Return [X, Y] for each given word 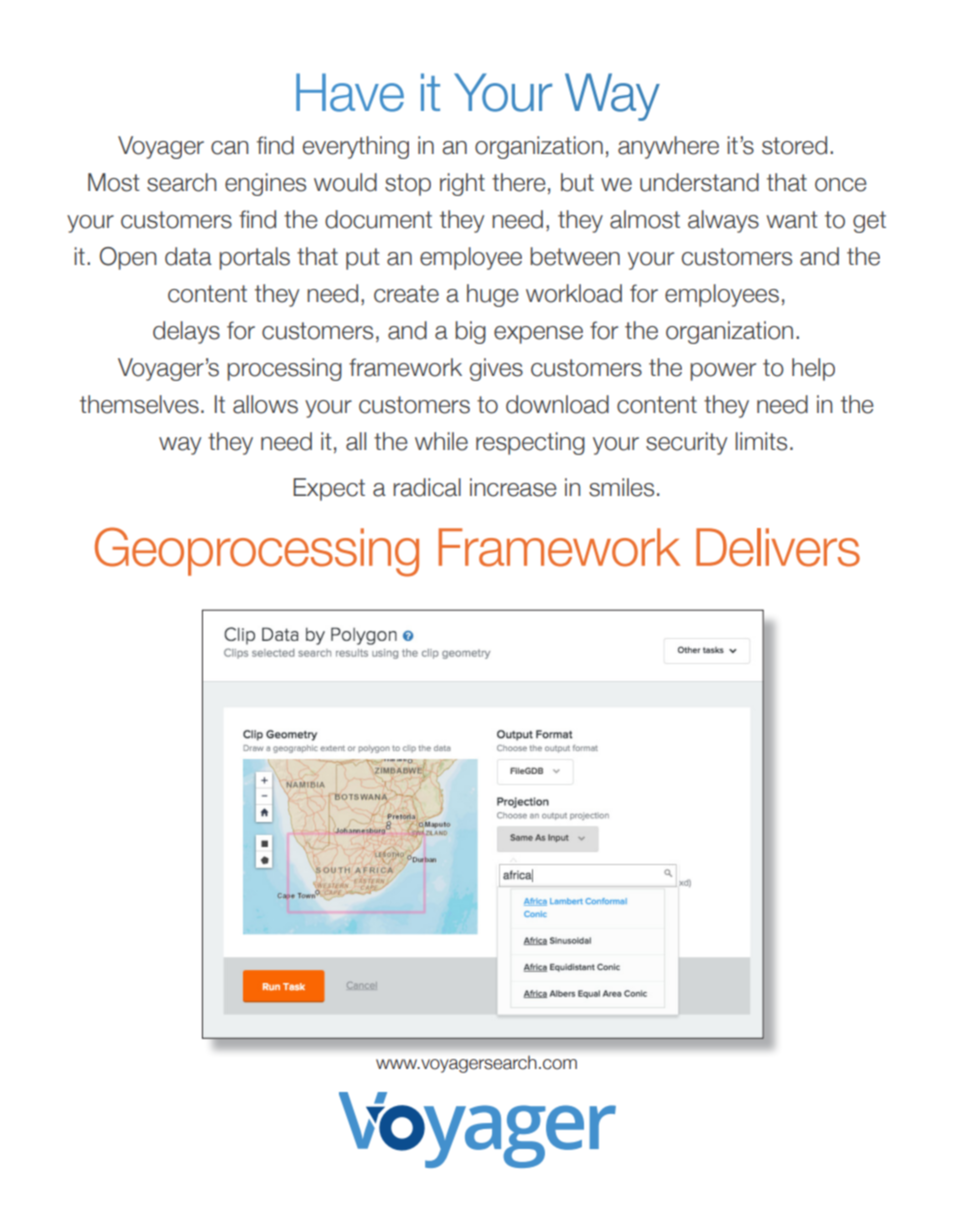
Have [350, 92]
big [470, 332]
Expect [329, 489]
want [792, 220]
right [462, 184]
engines [265, 184]
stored [794, 145]
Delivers [778, 547]
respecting [530, 443]
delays [186, 332]
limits [761, 441]
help [813, 369]
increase [513, 487]
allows [265, 404]
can [229, 148]
